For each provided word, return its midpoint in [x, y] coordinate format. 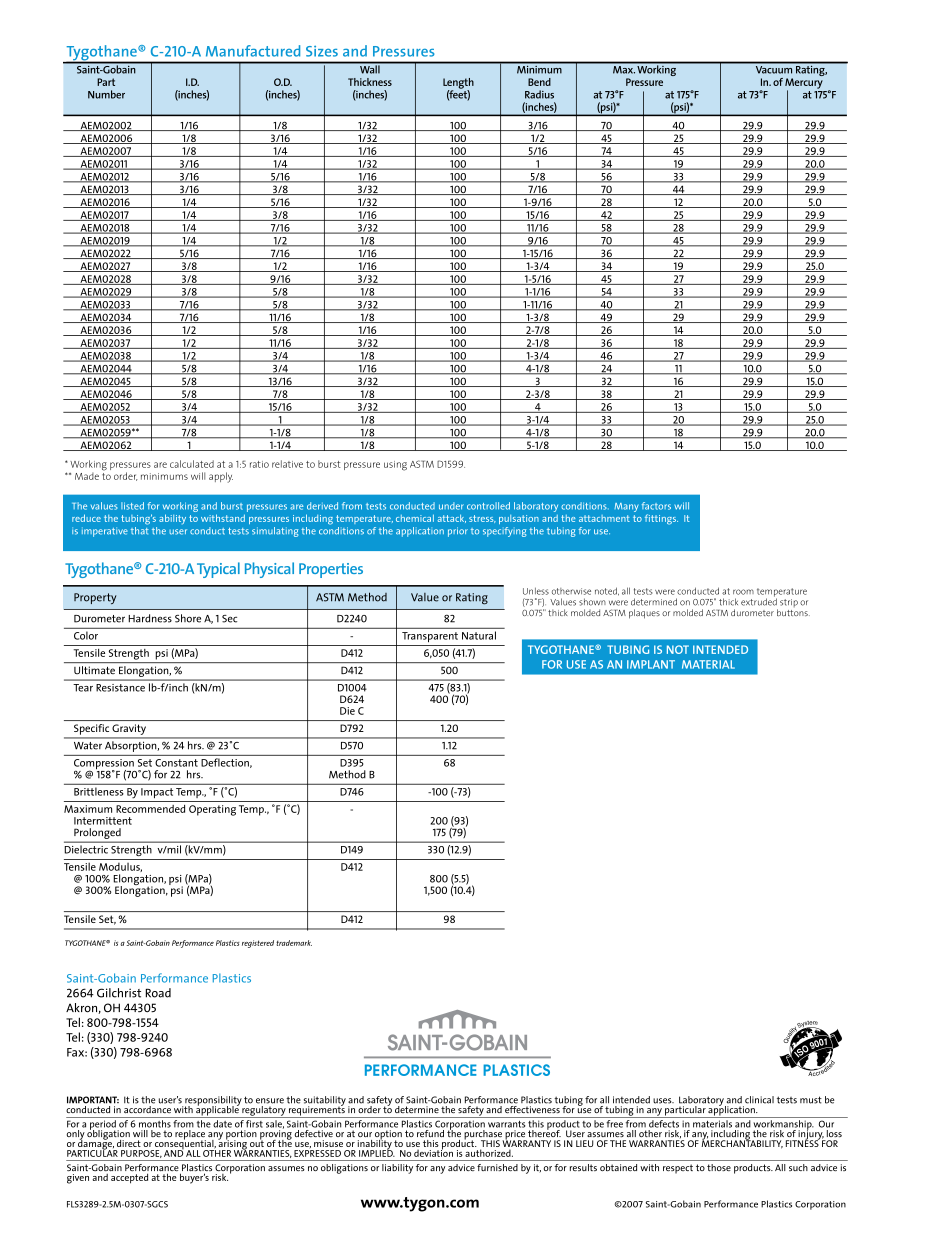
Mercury [804, 84]
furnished [497, 1167]
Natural [479, 635]
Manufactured [253, 51]
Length [458, 84]
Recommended [150, 809]
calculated [192, 464]
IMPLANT [651, 664]
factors [656, 506]
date [222, 1124]
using [395, 466]
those [719, 1167]
